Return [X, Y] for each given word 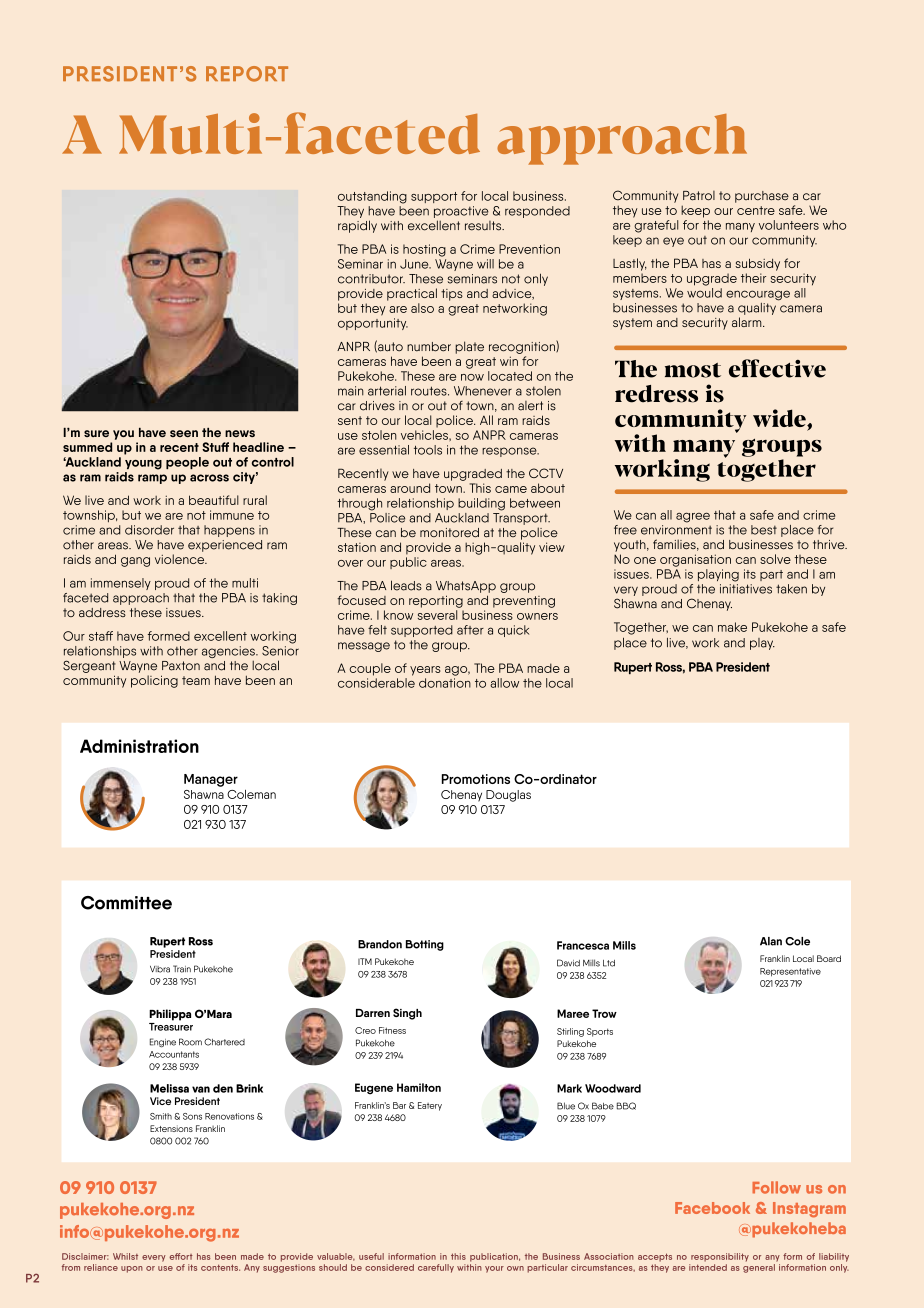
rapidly [357, 226]
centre [756, 210]
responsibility [720, 1257]
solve [775, 559]
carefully [436, 1268]
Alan [771, 941]
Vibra [160, 969]
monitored [449, 533]
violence [181, 559]
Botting [425, 945]
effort [181, 1256]
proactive [461, 212]
